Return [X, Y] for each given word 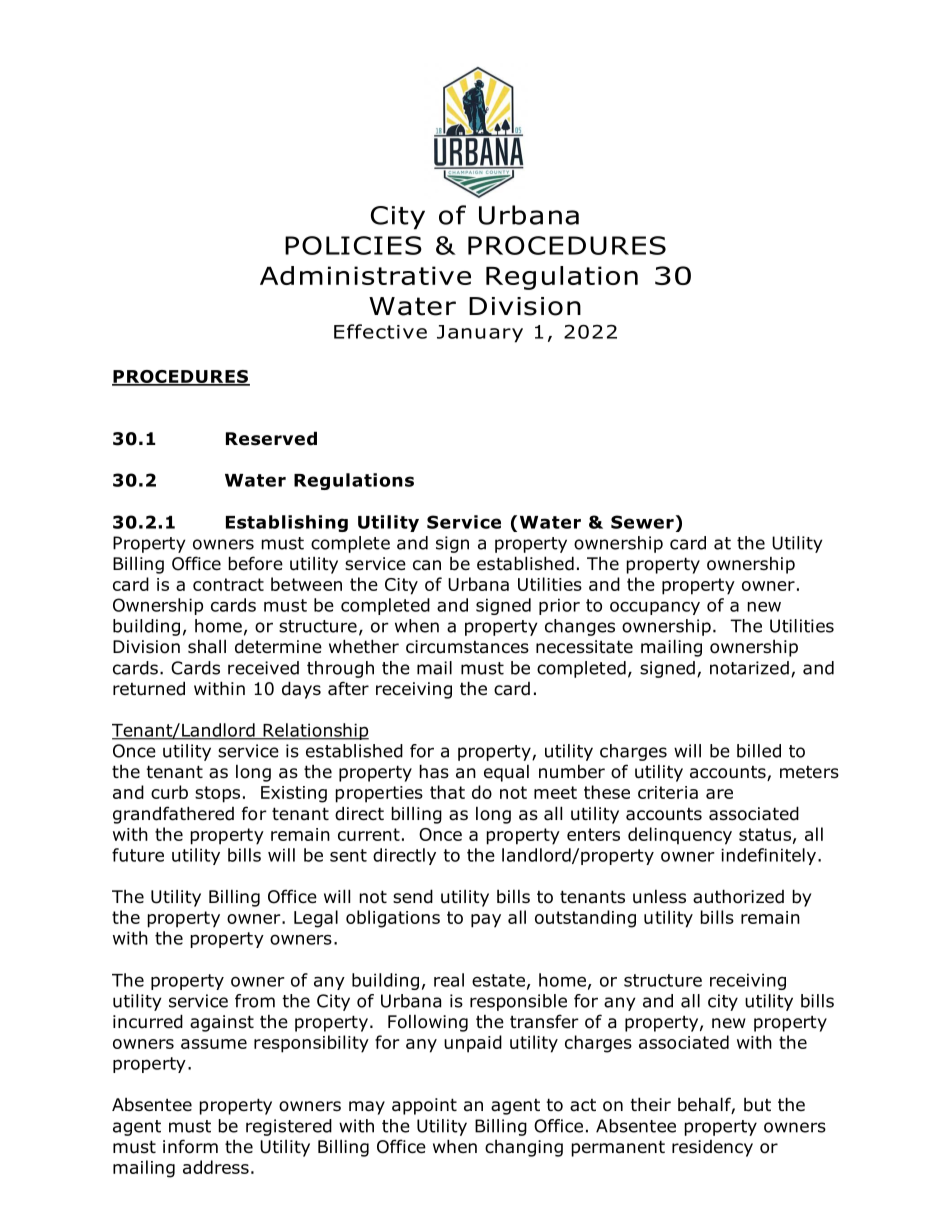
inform [190, 1146]
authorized [738, 896]
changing [524, 1148]
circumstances [467, 647]
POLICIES [353, 245]
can [427, 565]
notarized [749, 668]
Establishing [287, 523]
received [263, 668]
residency [712, 1148]
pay [486, 921]
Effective [380, 331]
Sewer [642, 522]
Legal [316, 919]
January [480, 334]
